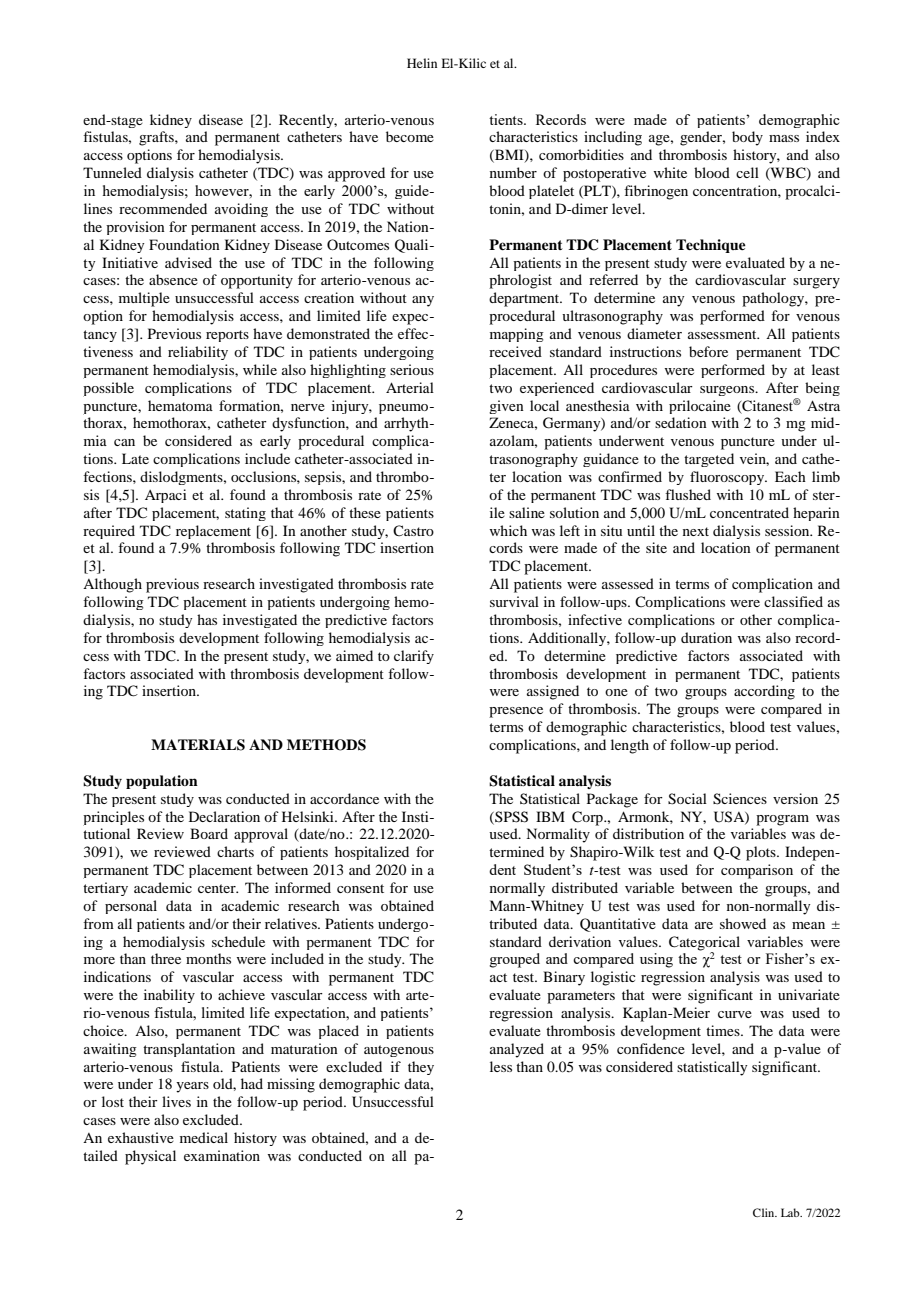  I want to click on according, so click(764, 692).
